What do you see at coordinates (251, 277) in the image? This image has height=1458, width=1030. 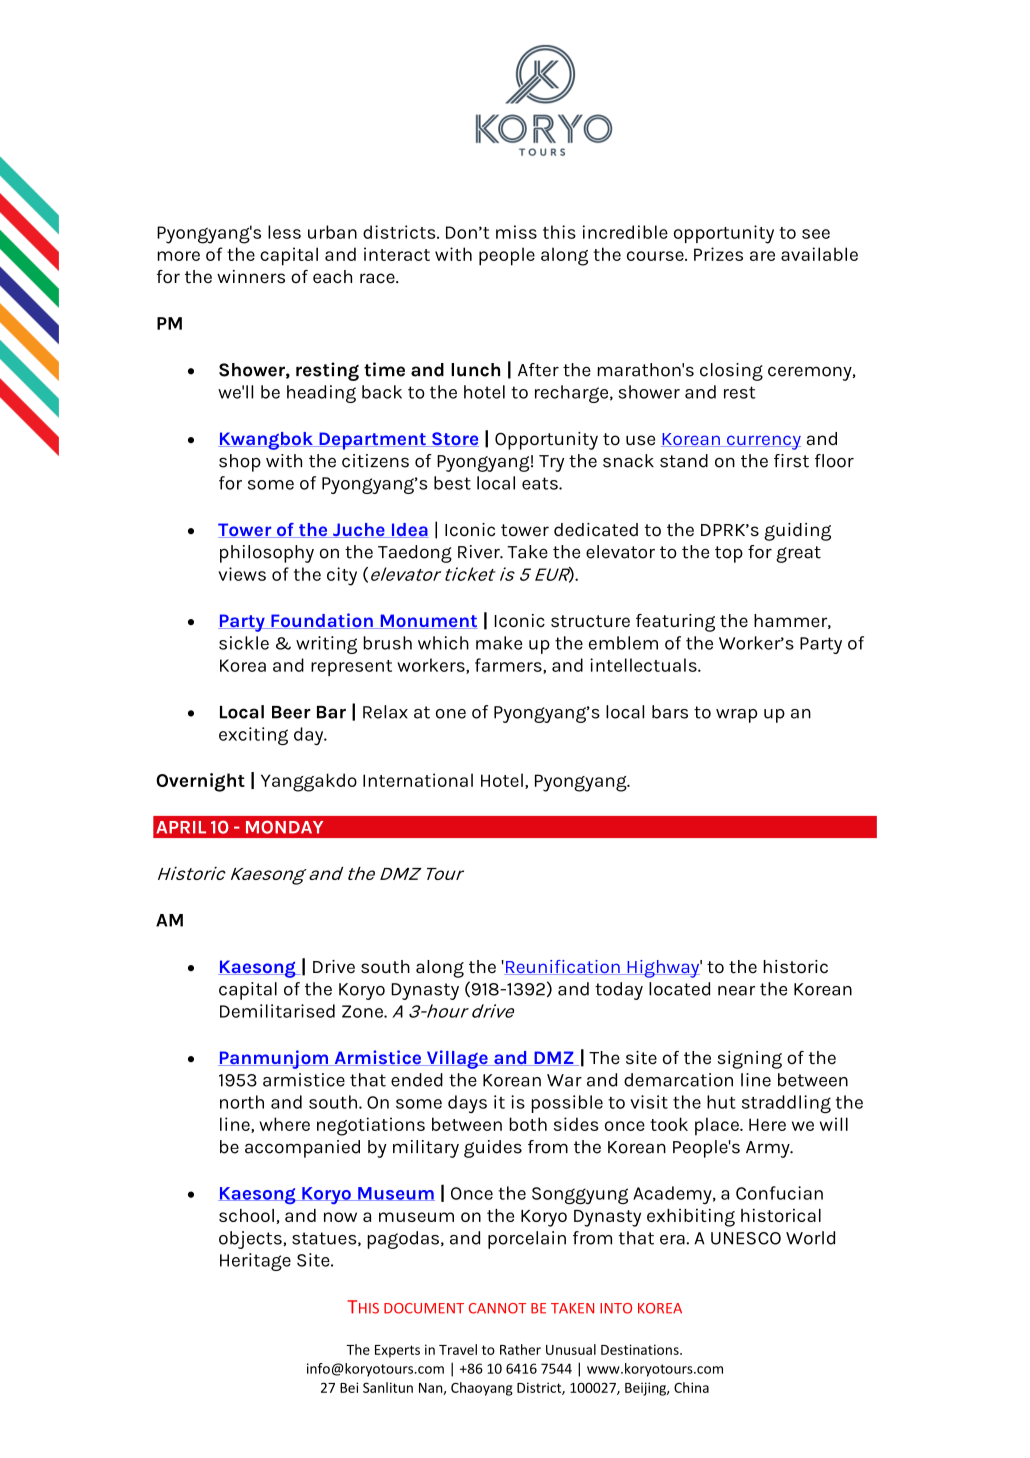 I see `winners` at bounding box center [251, 277].
